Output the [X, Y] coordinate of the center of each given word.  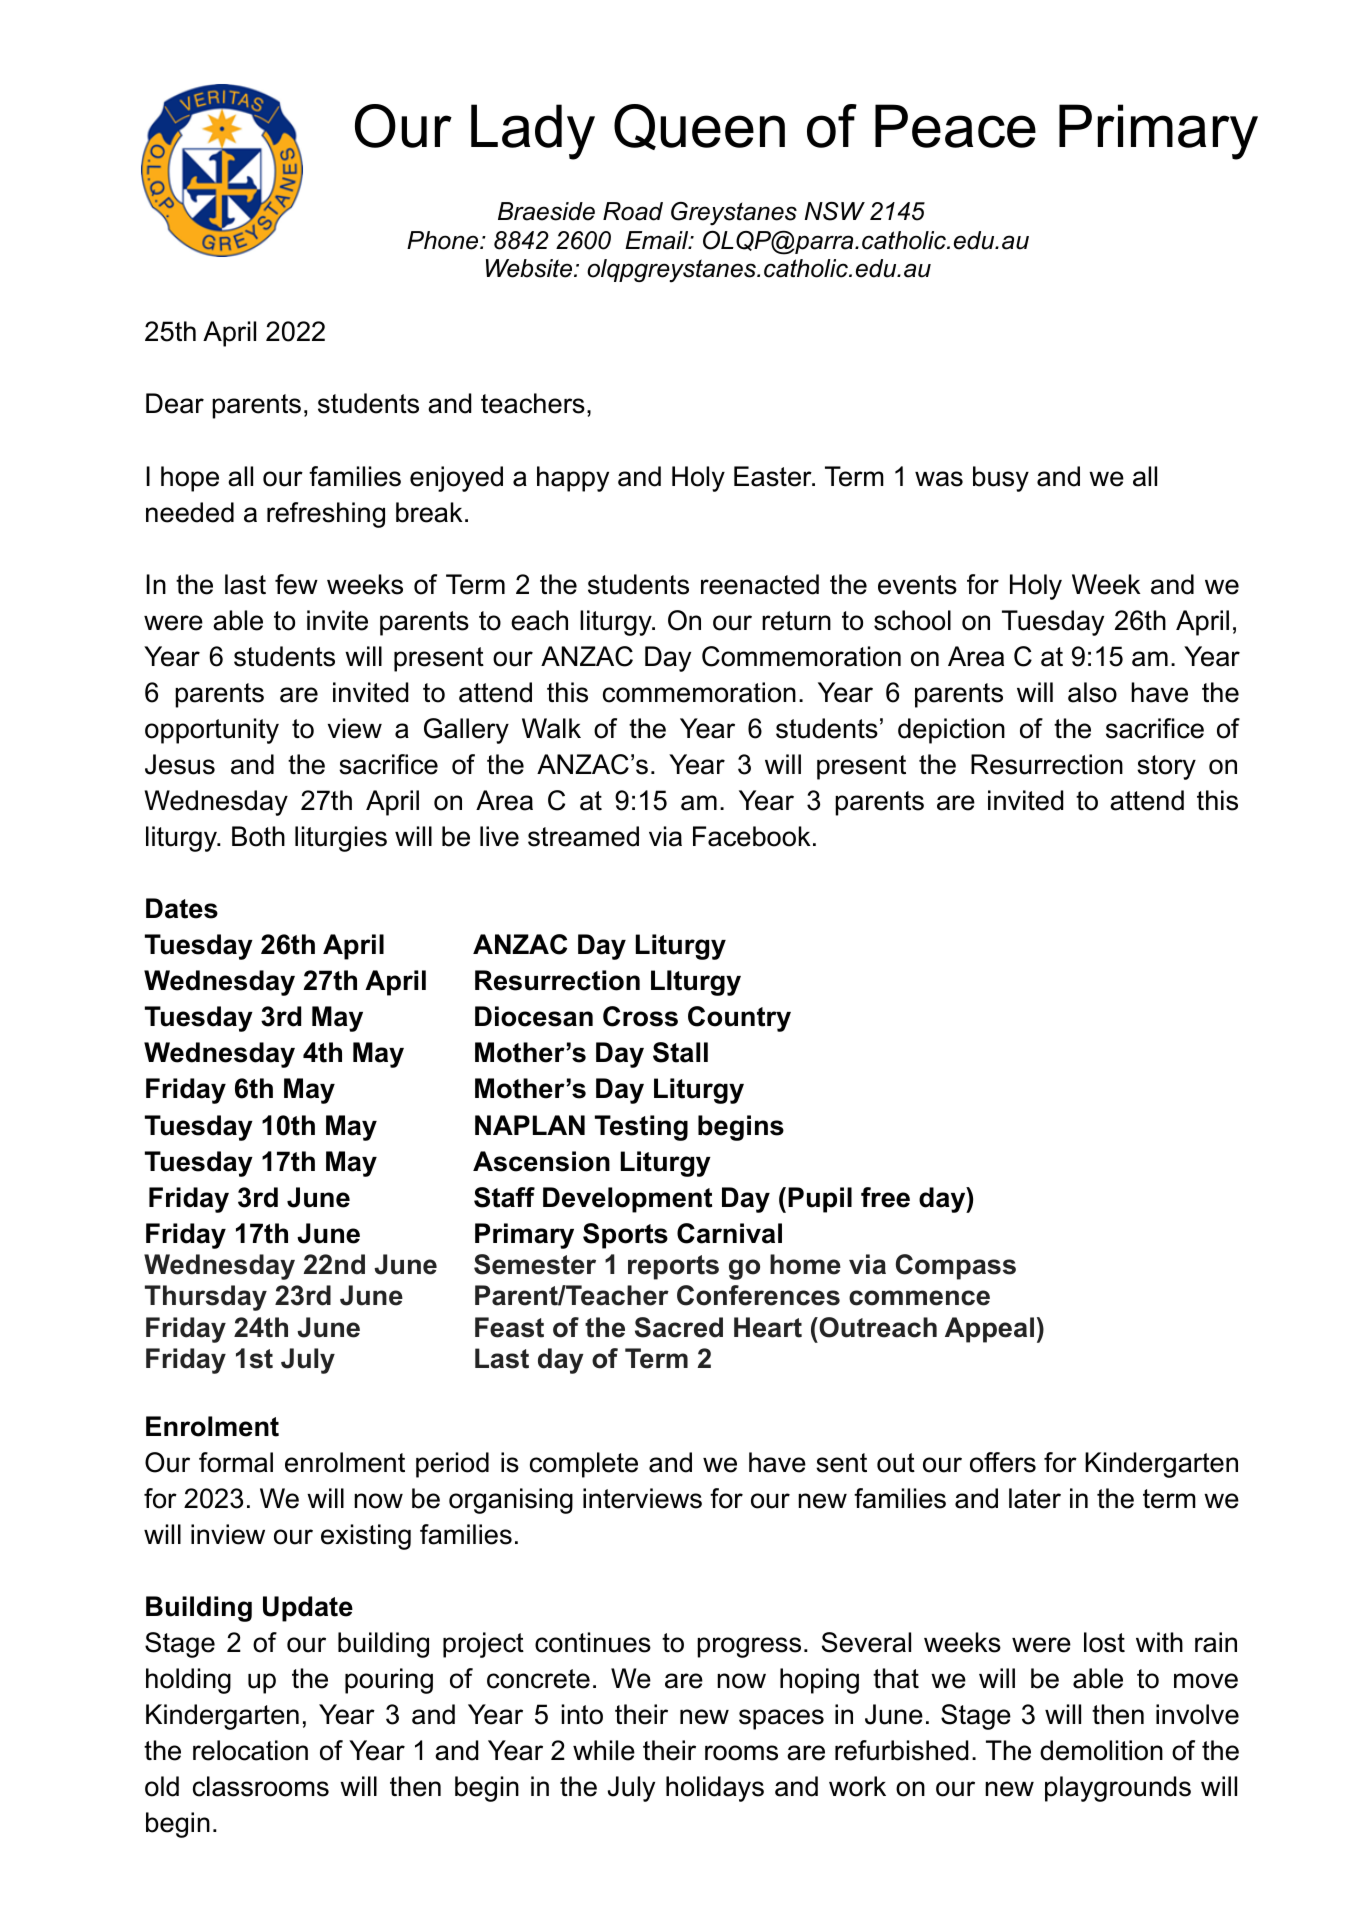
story [1166, 767]
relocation [250, 1750]
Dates [182, 908]
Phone [444, 240]
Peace [955, 126]
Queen [699, 127]
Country [739, 1019]
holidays [715, 1789]
